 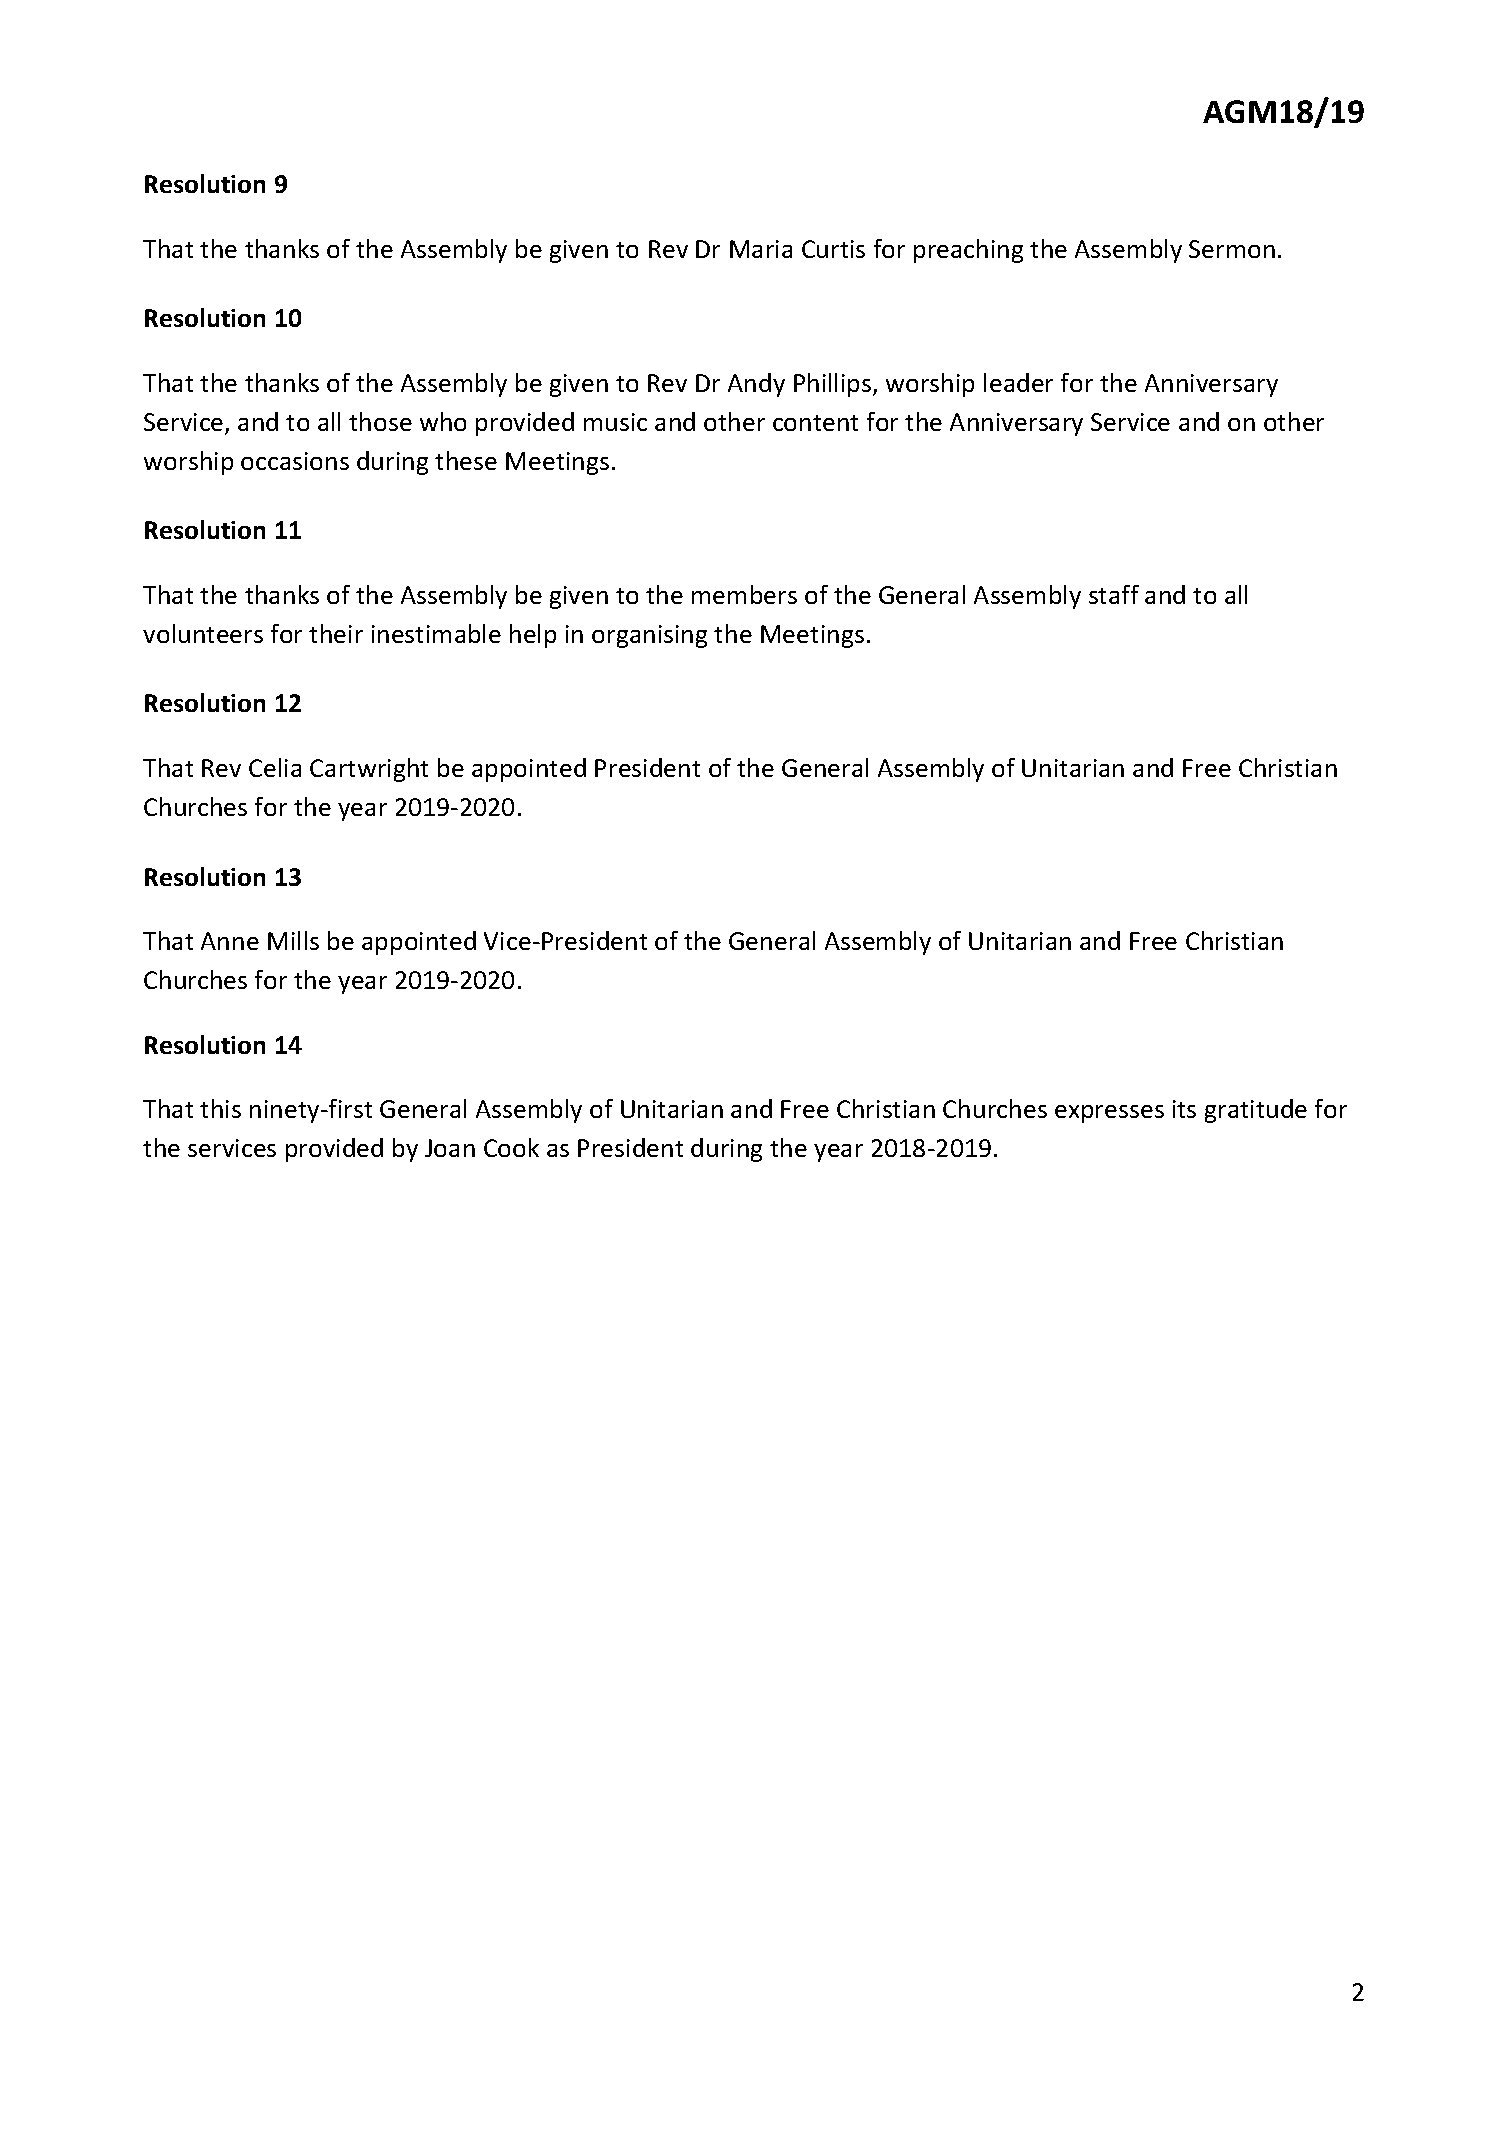 I want to click on members, so click(x=744, y=594).
